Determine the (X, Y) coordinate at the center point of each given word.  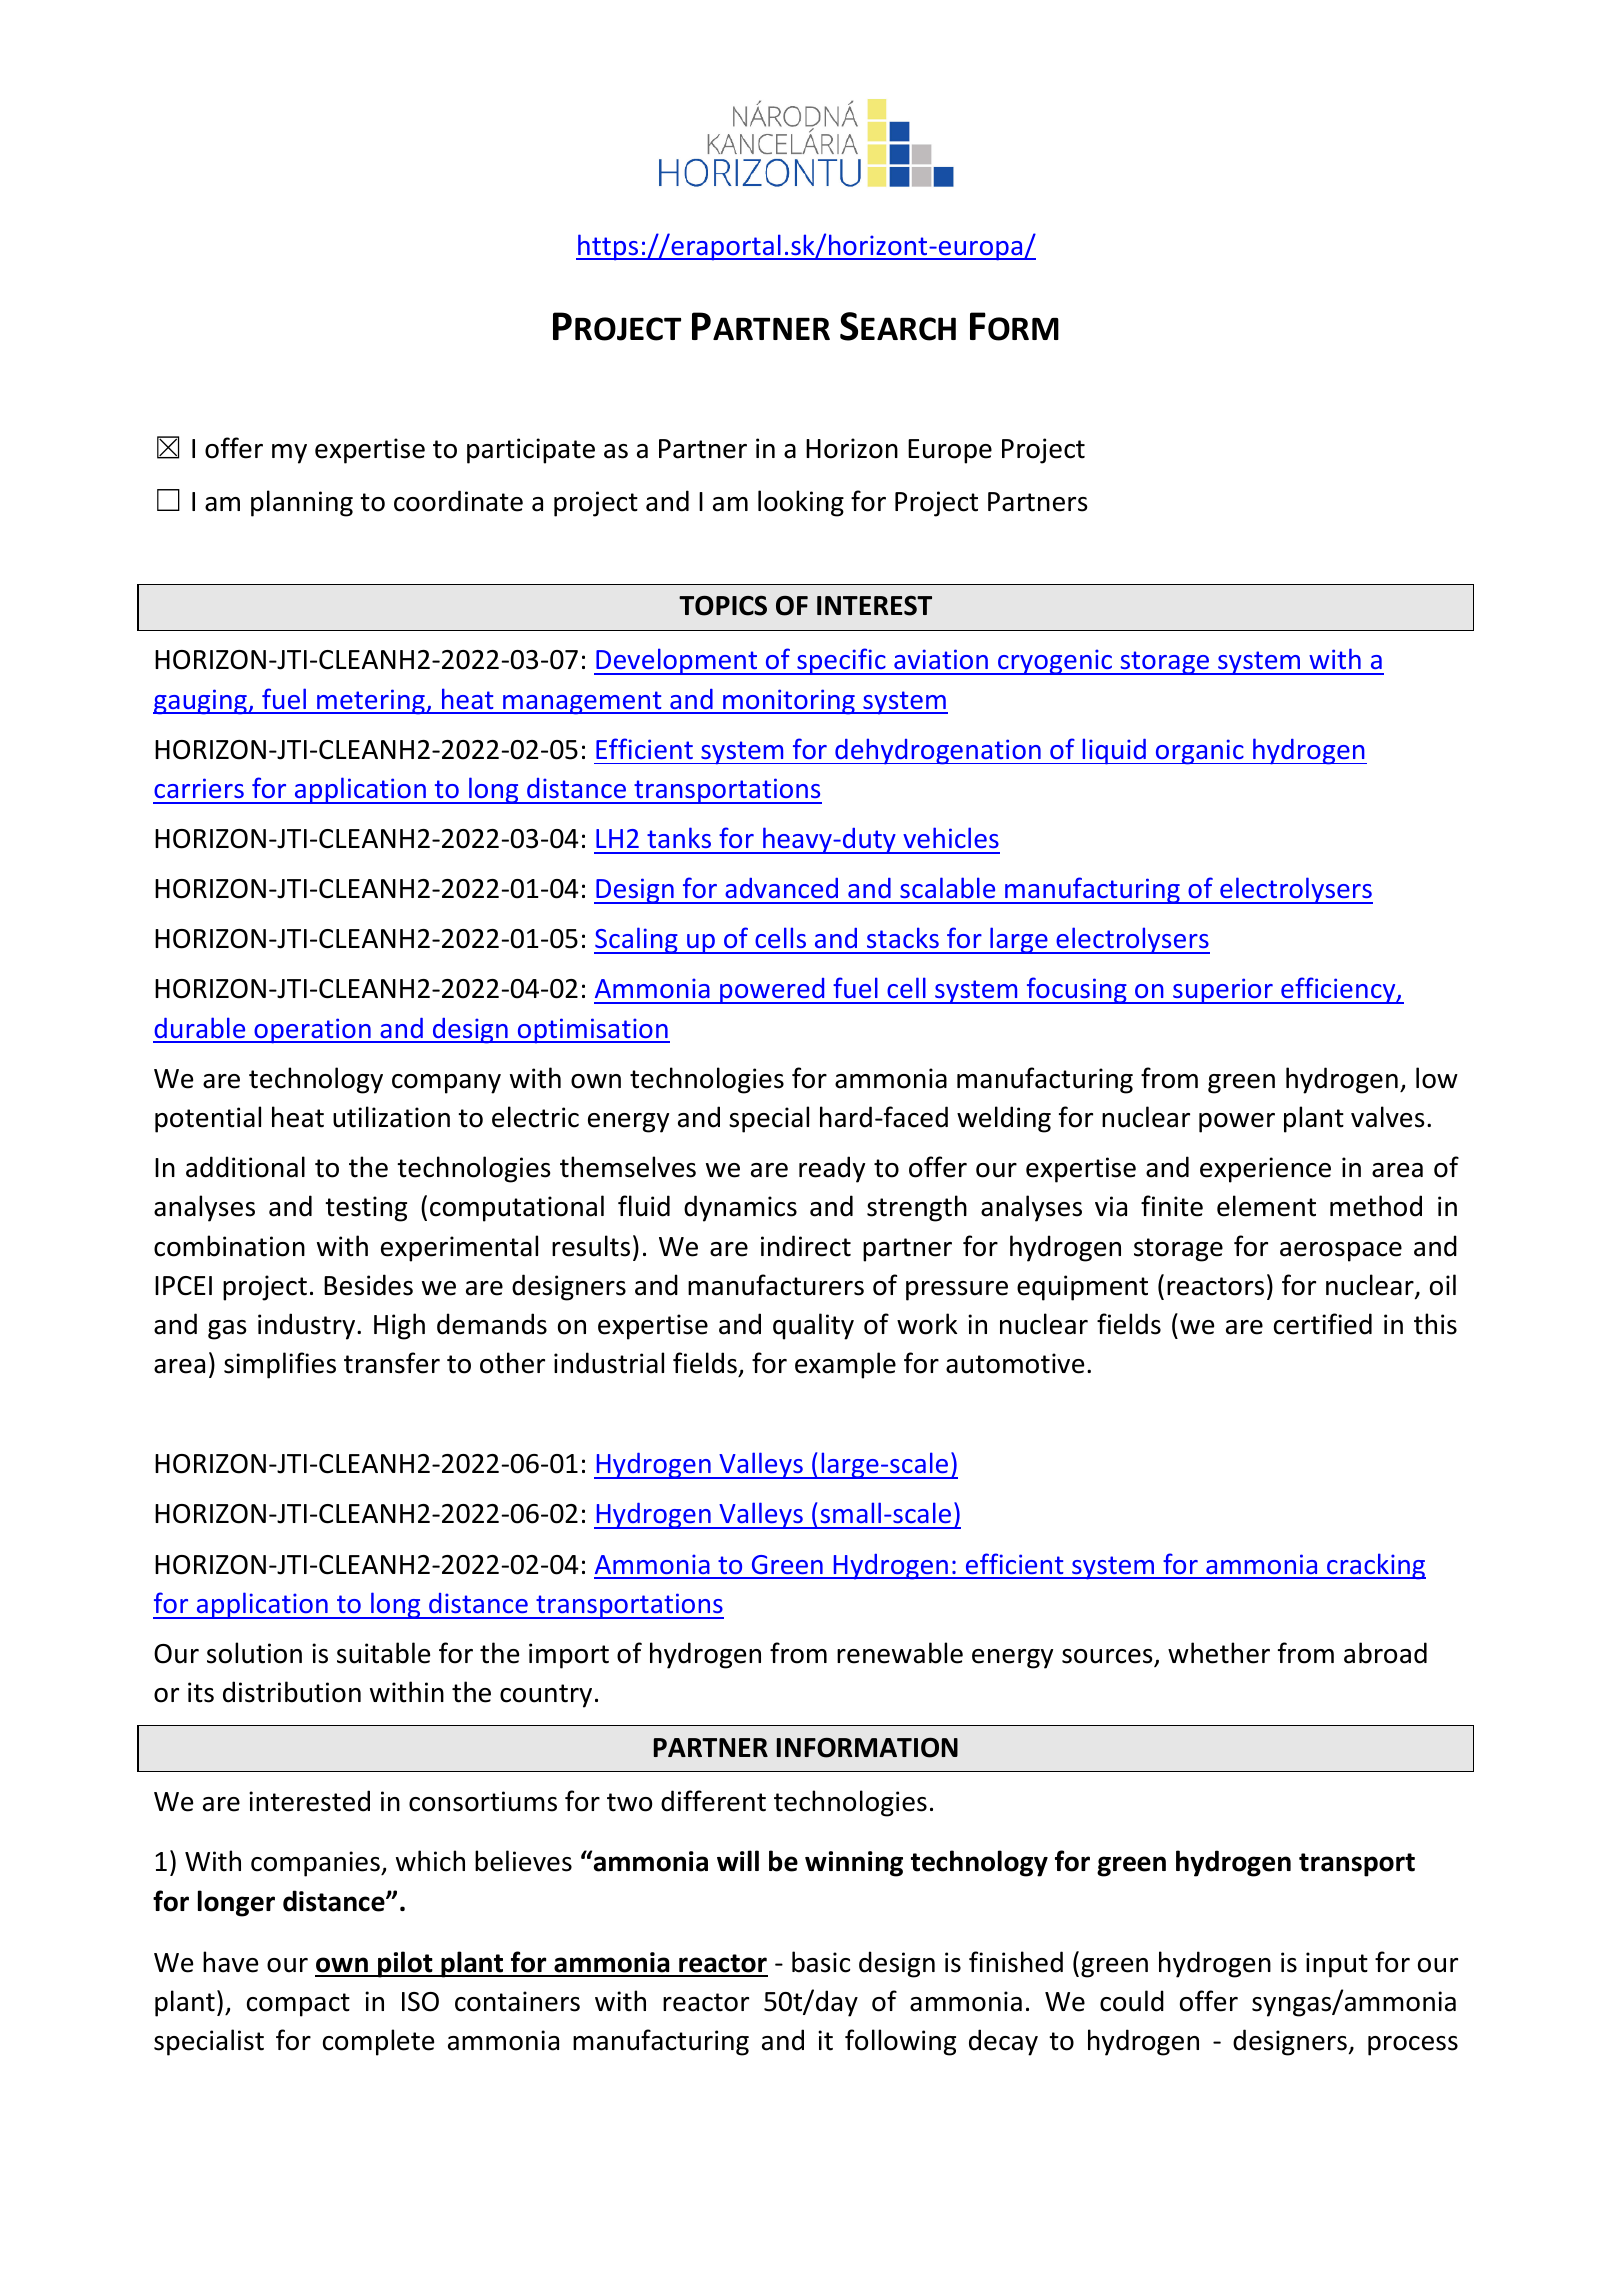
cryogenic (1055, 662)
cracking (1375, 1566)
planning (302, 503)
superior (1223, 991)
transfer (392, 1363)
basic (821, 1962)
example (845, 1365)
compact (298, 2005)
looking (801, 503)
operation (312, 1031)
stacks (903, 937)
